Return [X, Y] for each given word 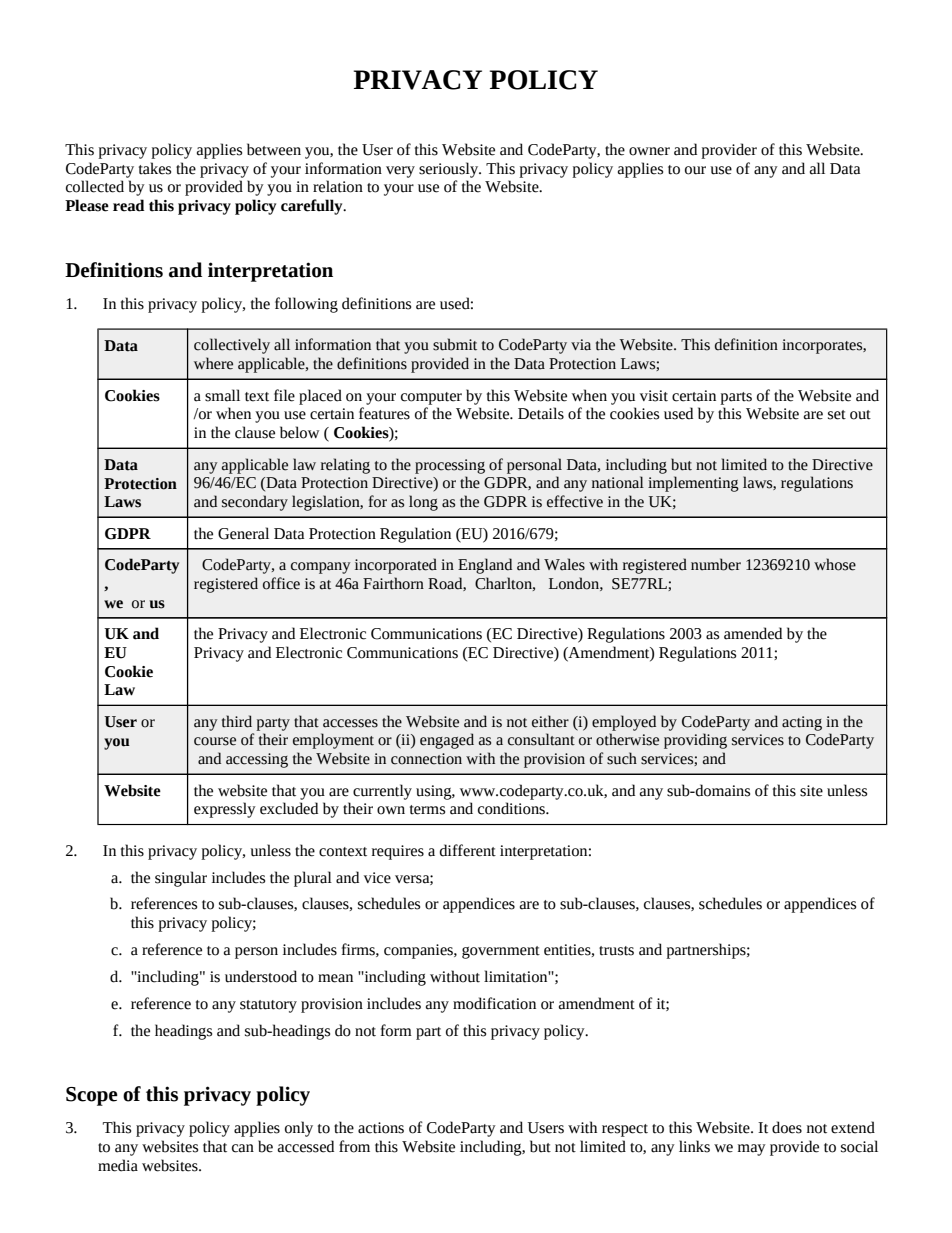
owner [649, 151]
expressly [225, 810]
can [243, 1148]
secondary [255, 503]
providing [695, 741]
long [423, 503]
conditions [512, 808]
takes [155, 168]
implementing [693, 484]
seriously [450, 170]
